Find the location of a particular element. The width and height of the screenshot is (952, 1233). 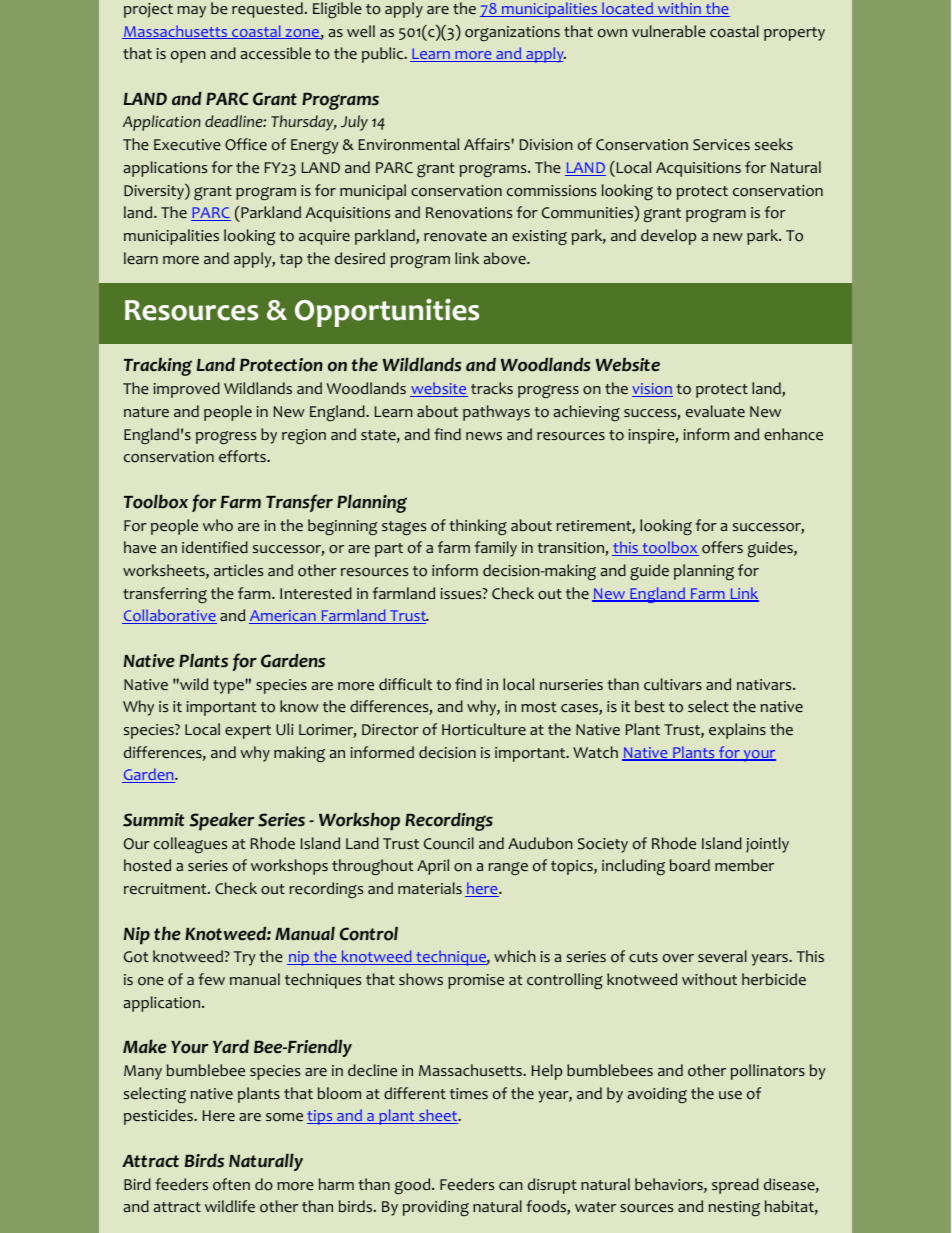

often is located at coordinates (231, 1184).
